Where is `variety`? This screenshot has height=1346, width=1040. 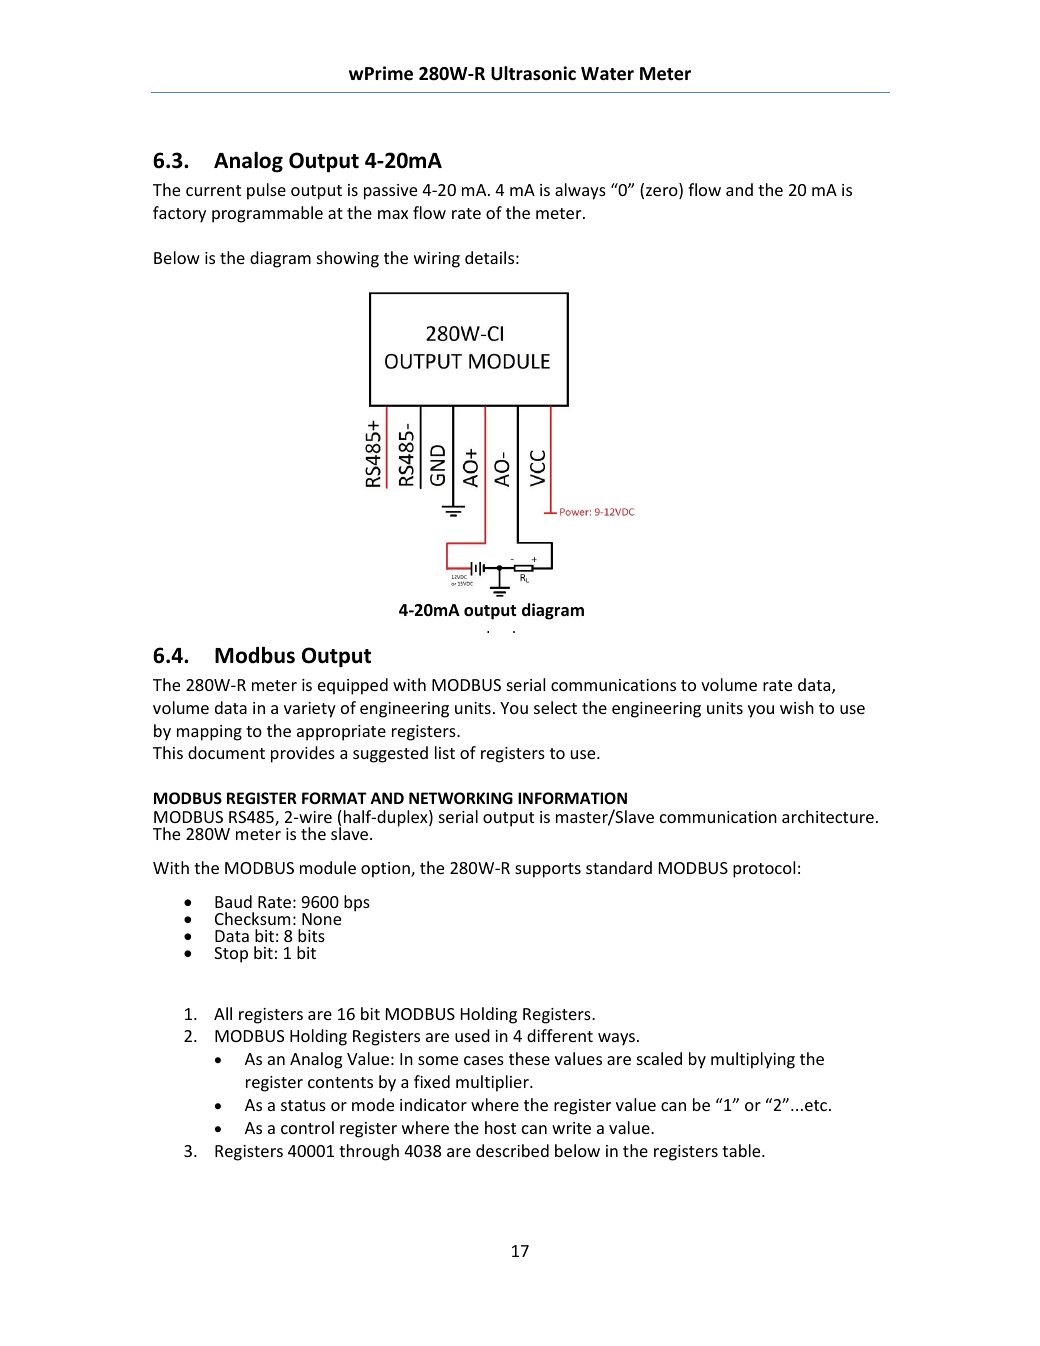
variety is located at coordinates (310, 710).
